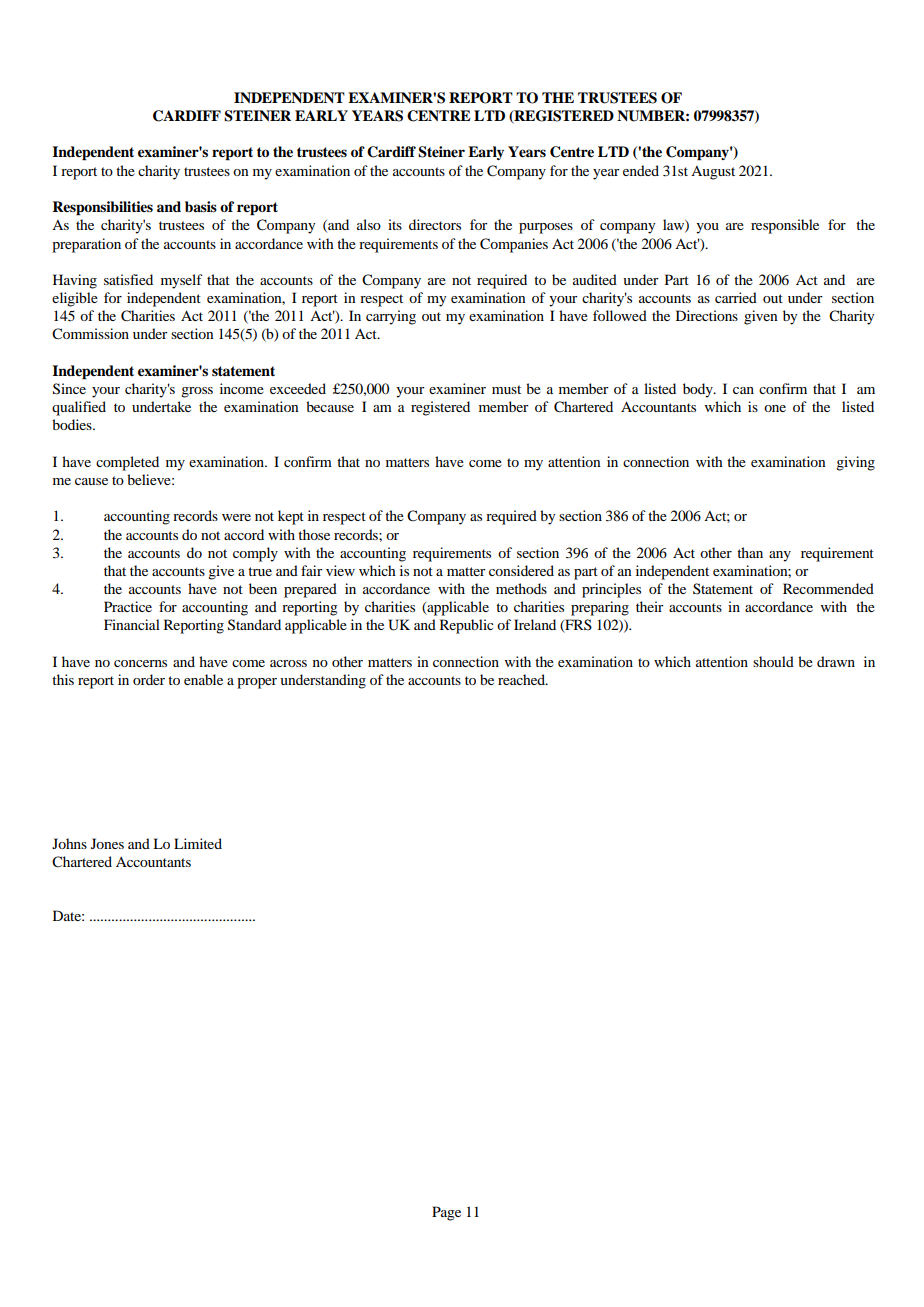 This screenshot has width=924, height=1307. Describe the element at coordinates (773, 661) in the screenshot. I see `should` at that location.
